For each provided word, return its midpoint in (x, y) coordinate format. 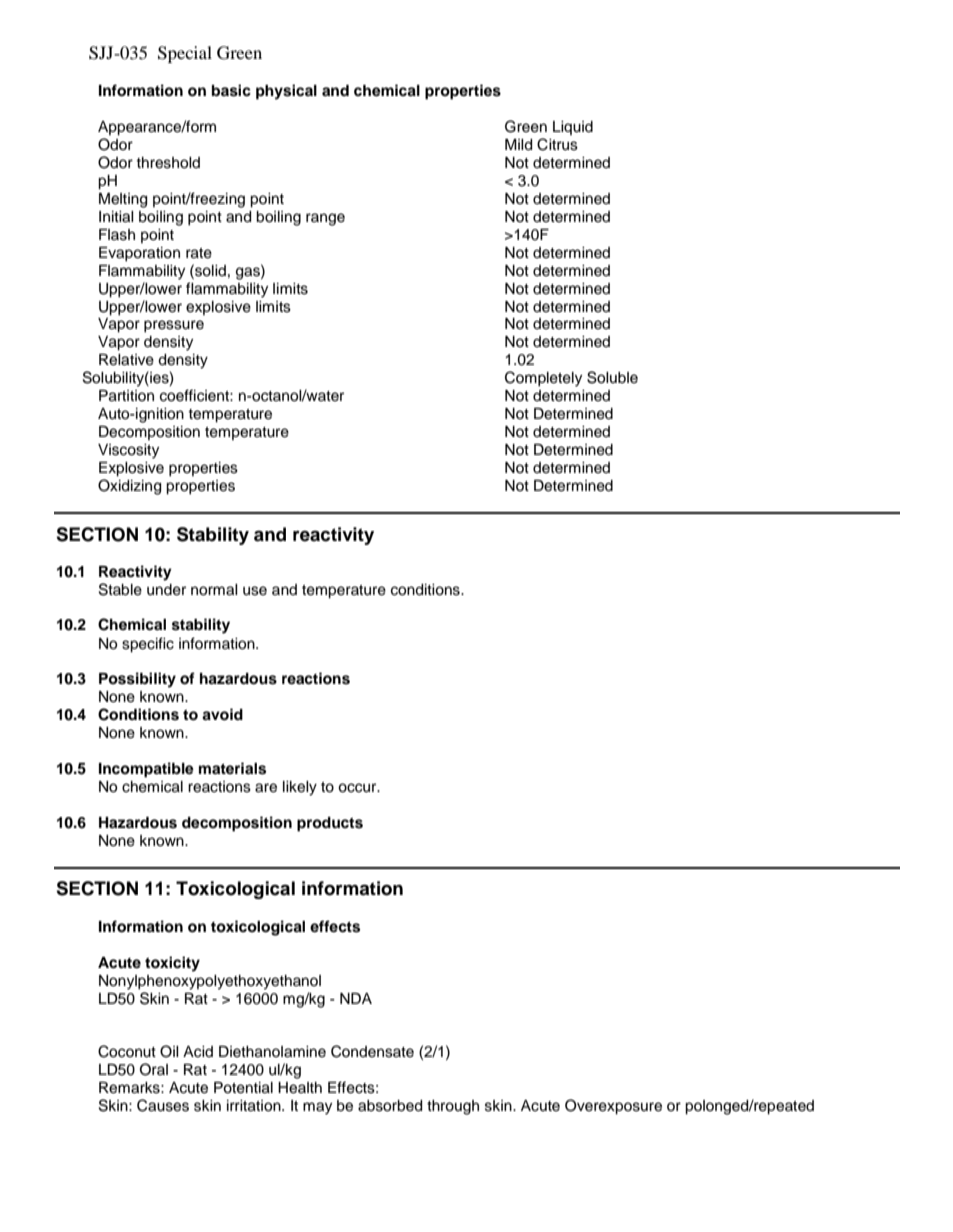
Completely (543, 379)
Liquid (573, 128)
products (330, 824)
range (325, 219)
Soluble (612, 377)
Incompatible (146, 770)
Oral (154, 1069)
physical (286, 92)
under (166, 590)
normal (214, 590)
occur (358, 788)
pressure (174, 326)
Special (185, 54)
